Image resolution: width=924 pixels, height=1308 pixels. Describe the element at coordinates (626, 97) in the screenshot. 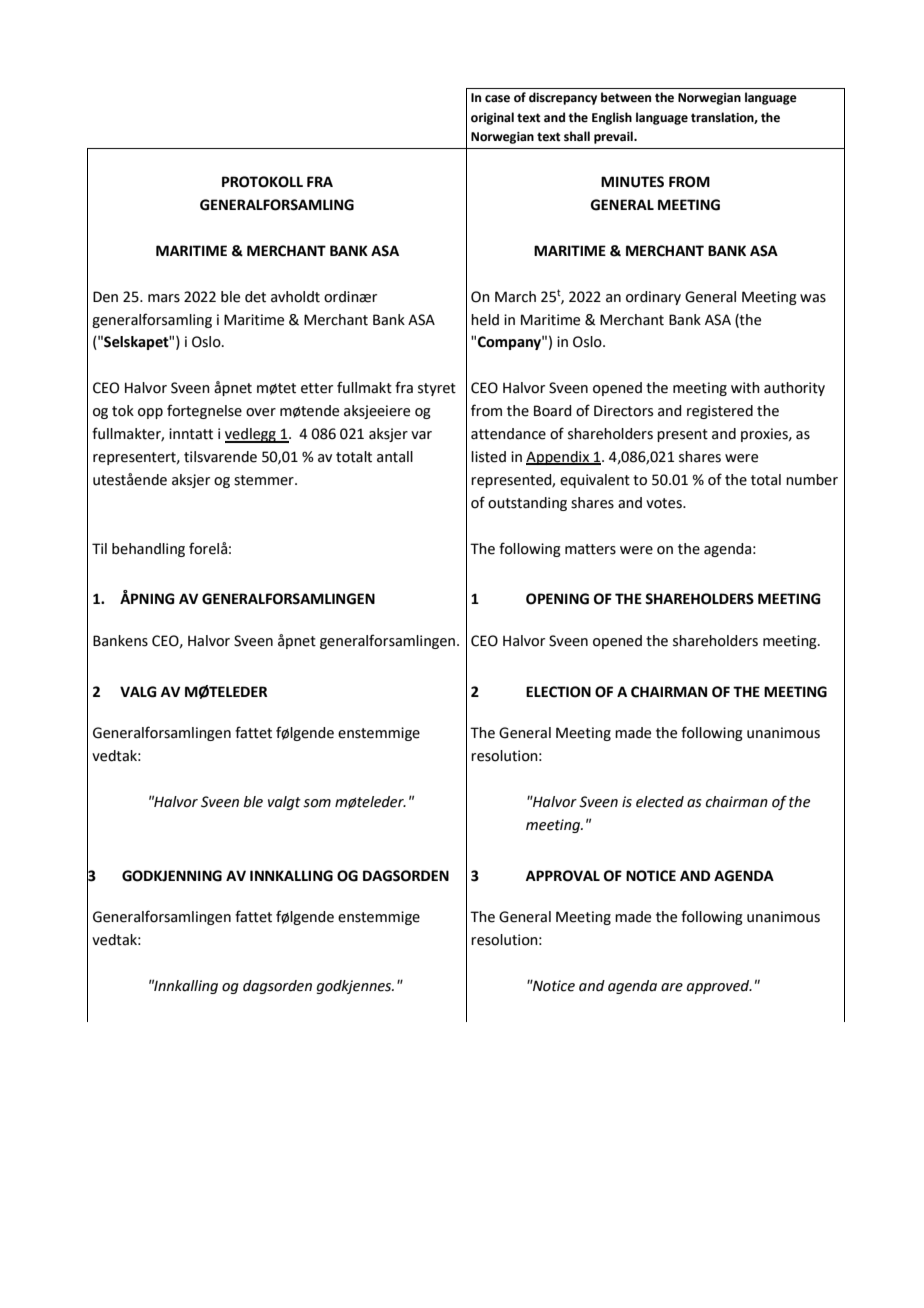

I see `between` at that location.
